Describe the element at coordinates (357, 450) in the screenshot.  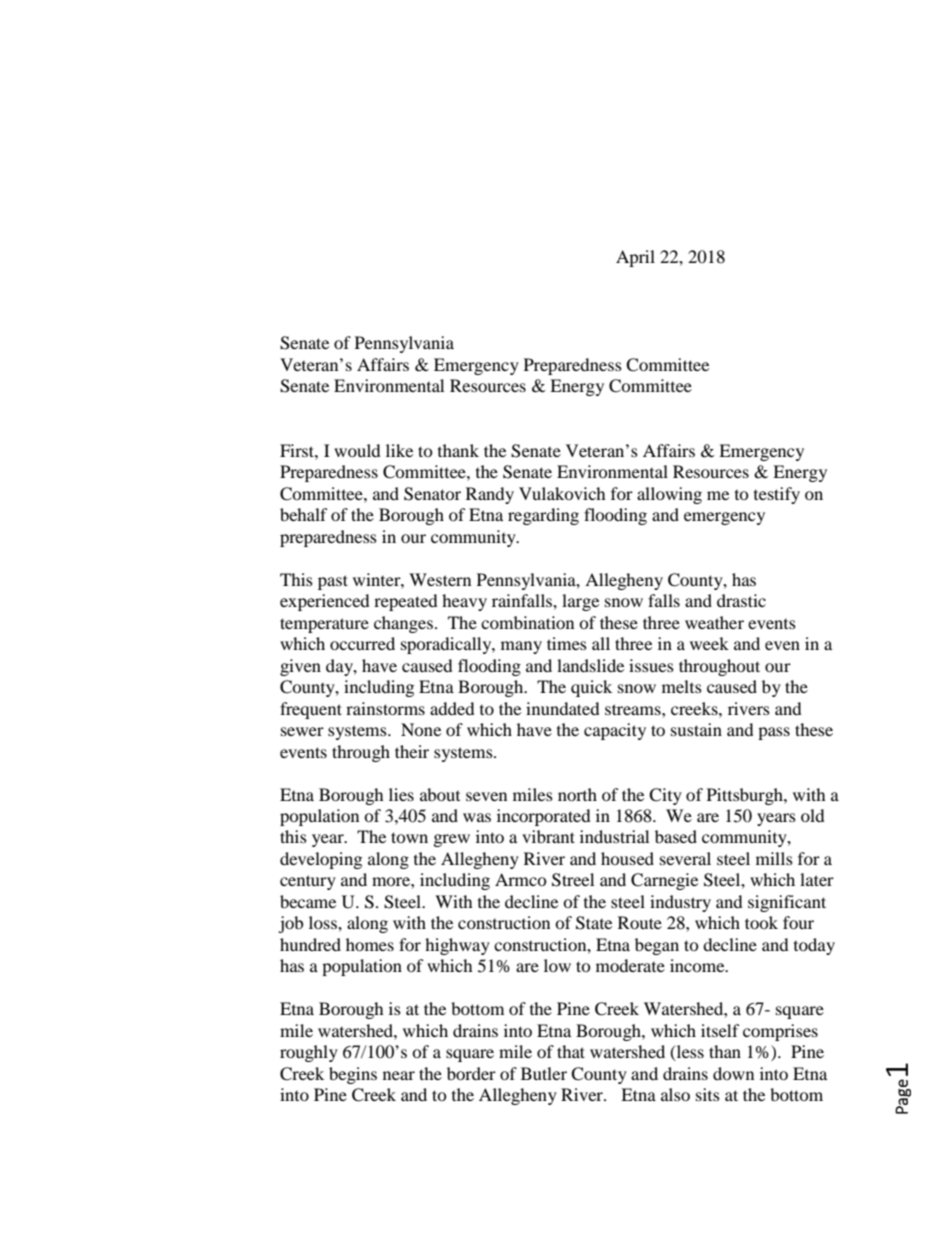
I see `would` at that location.
